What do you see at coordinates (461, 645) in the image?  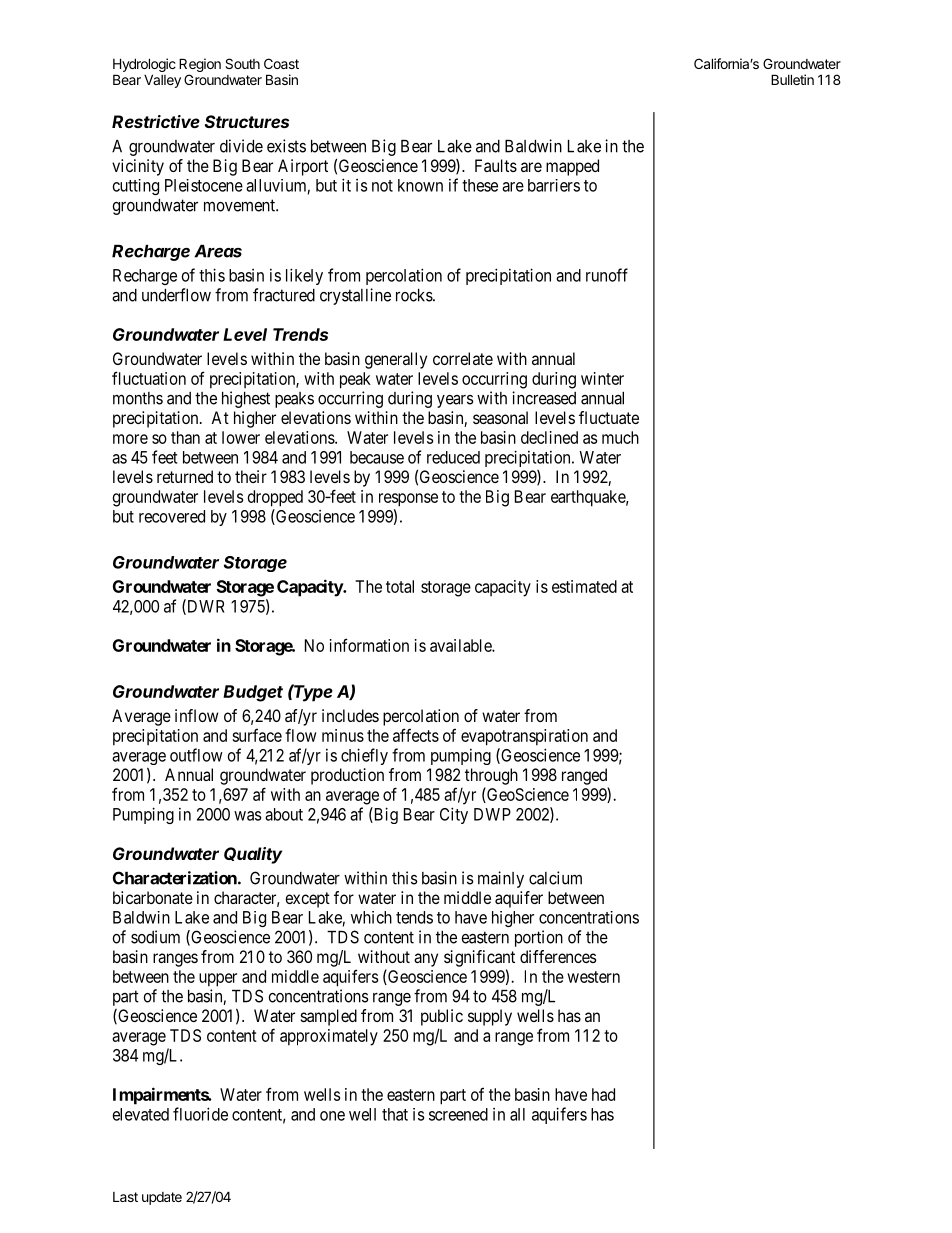 I see `available` at bounding box center [461, 645].
